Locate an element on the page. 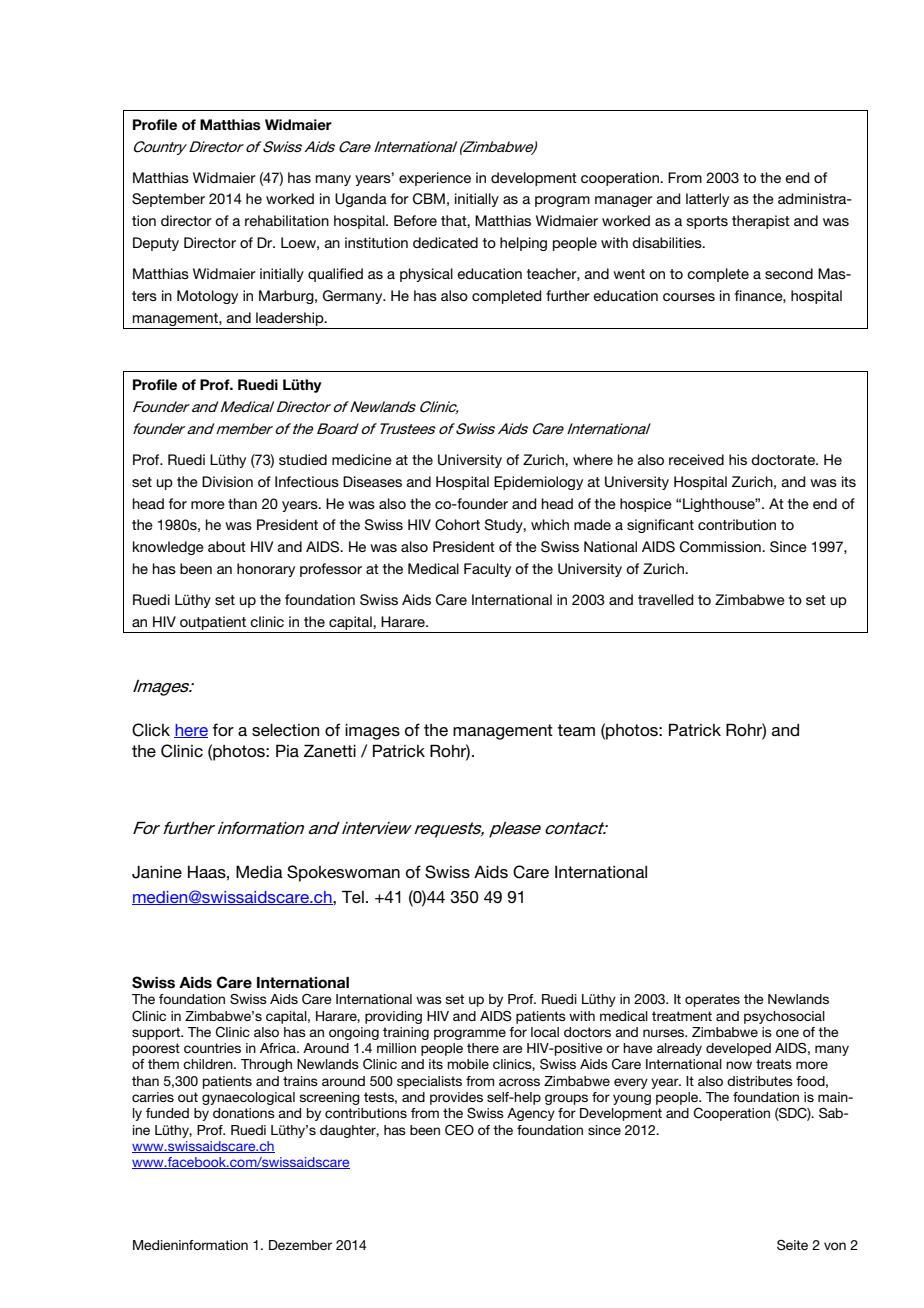  Faculty is located at coordinates (487, 570).
